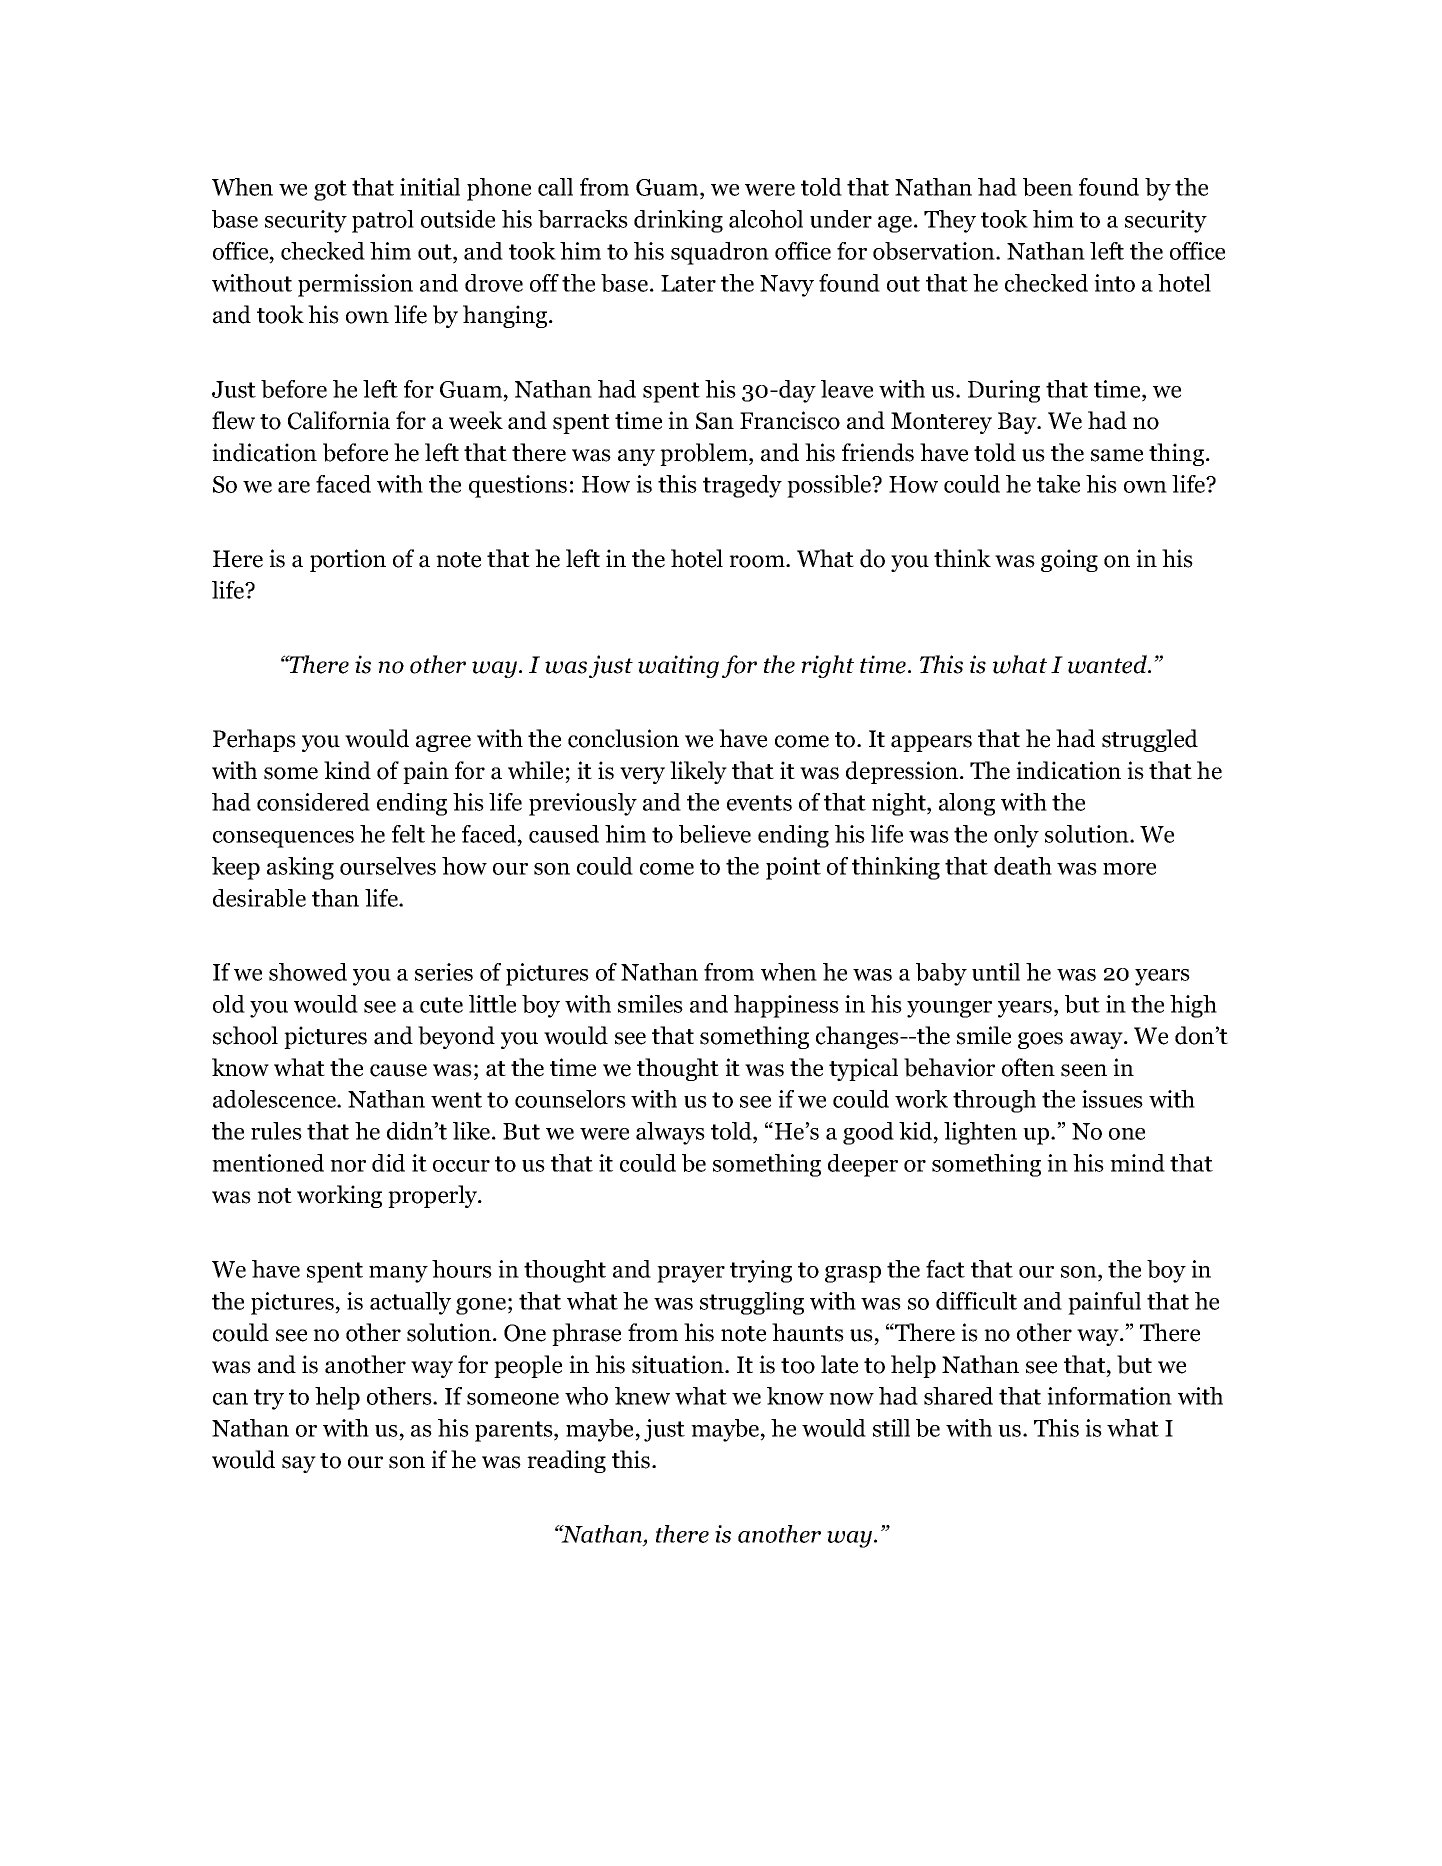  I want to click on only, so click(1016, 836).
